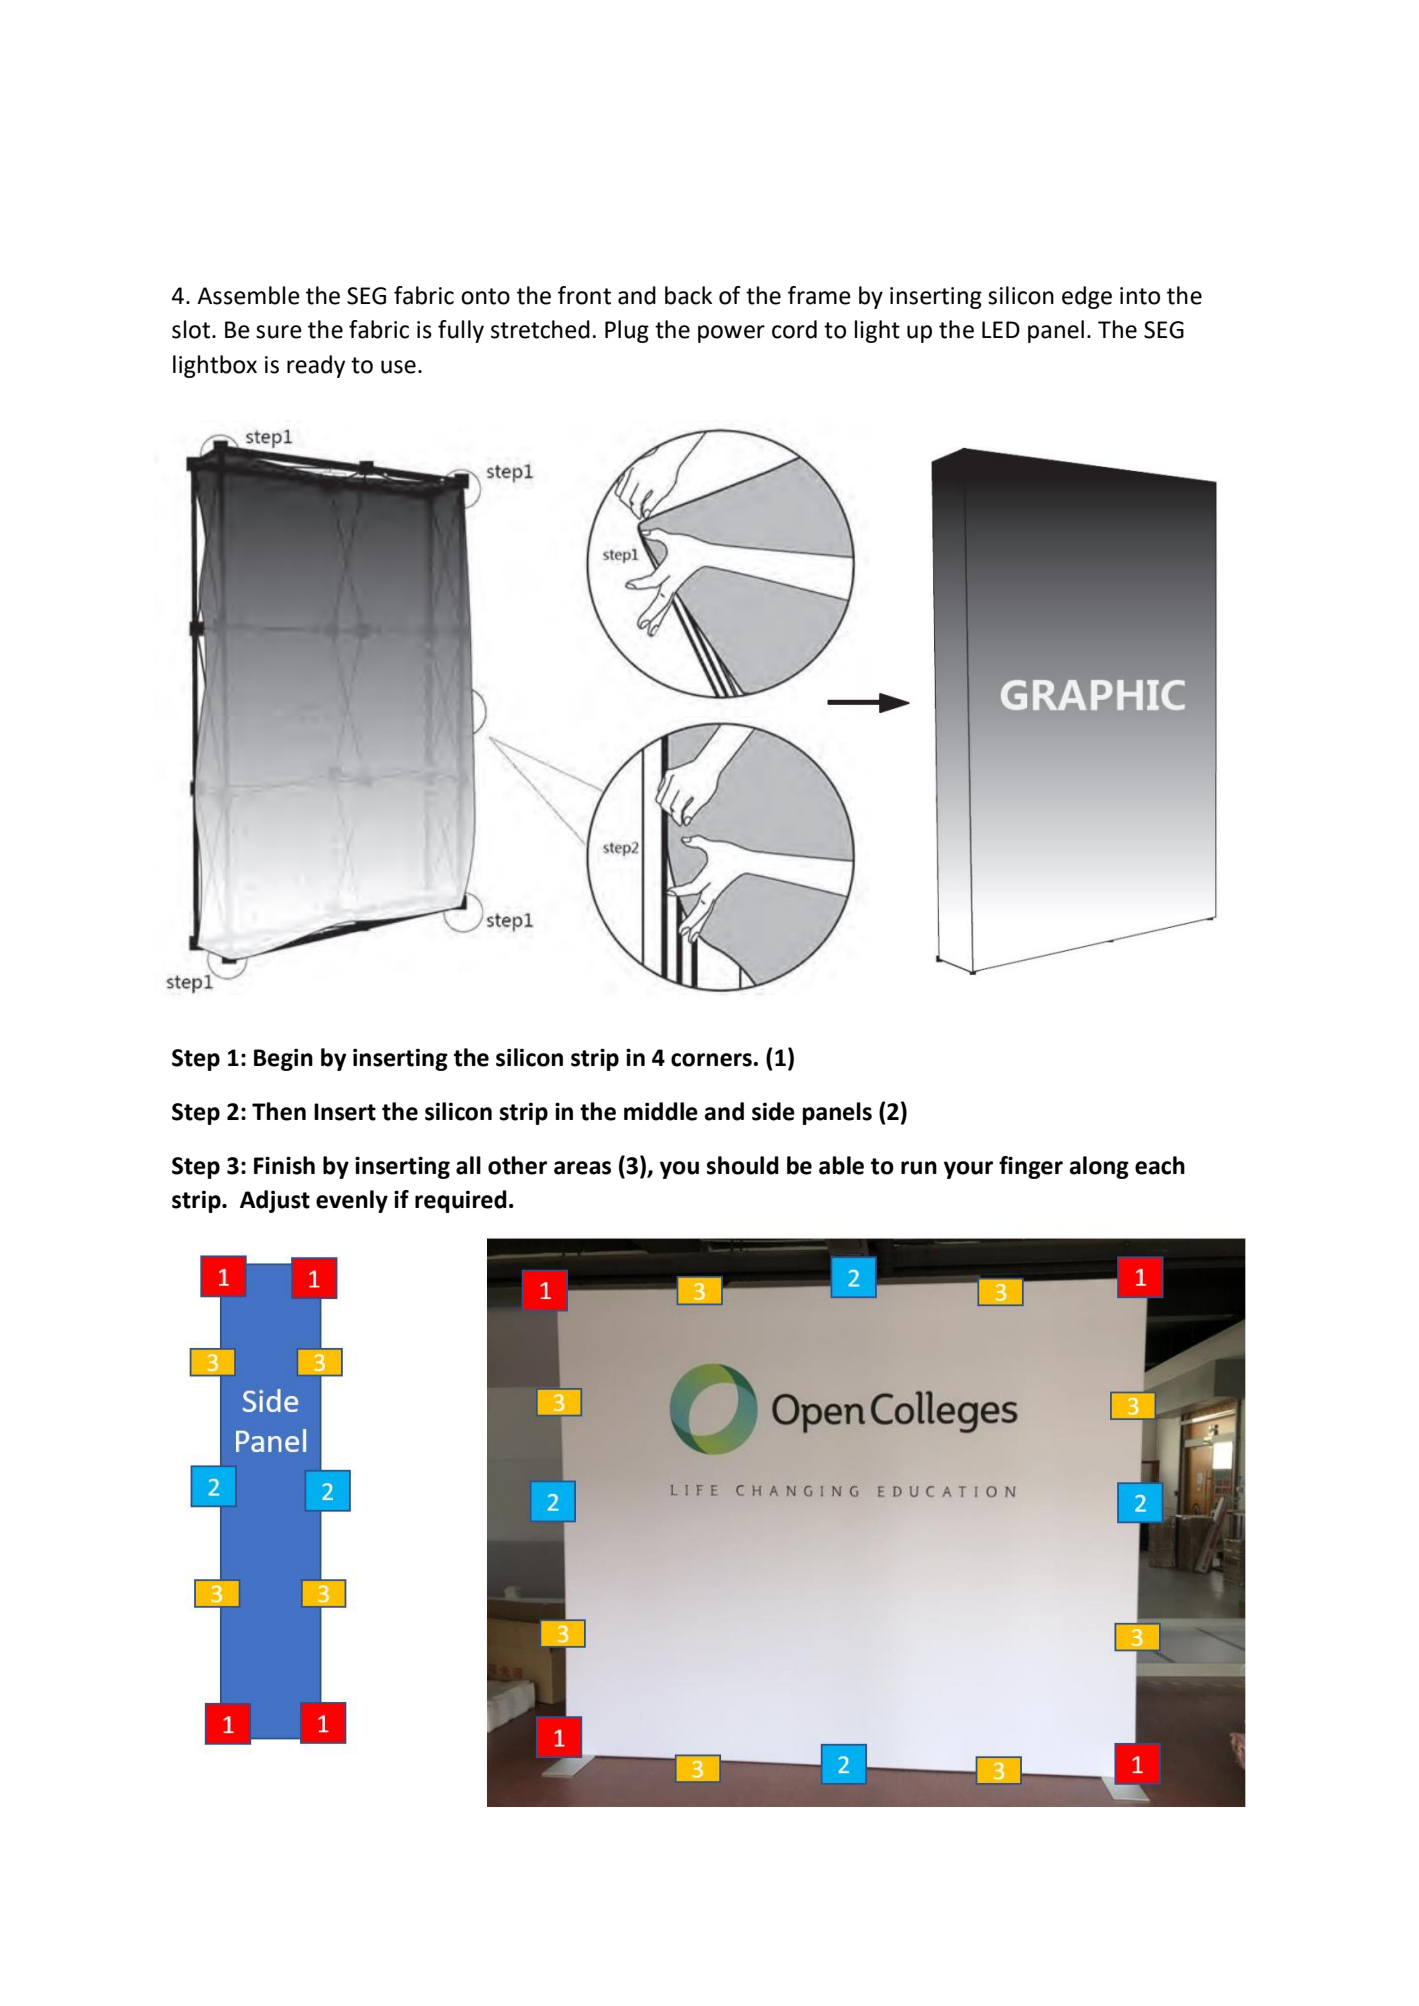 This screenshot has width=1419, height=2006. What do you see at coordinates (398, 367) in the screenshot?
I see `use` at bounding box center [398, 367].
